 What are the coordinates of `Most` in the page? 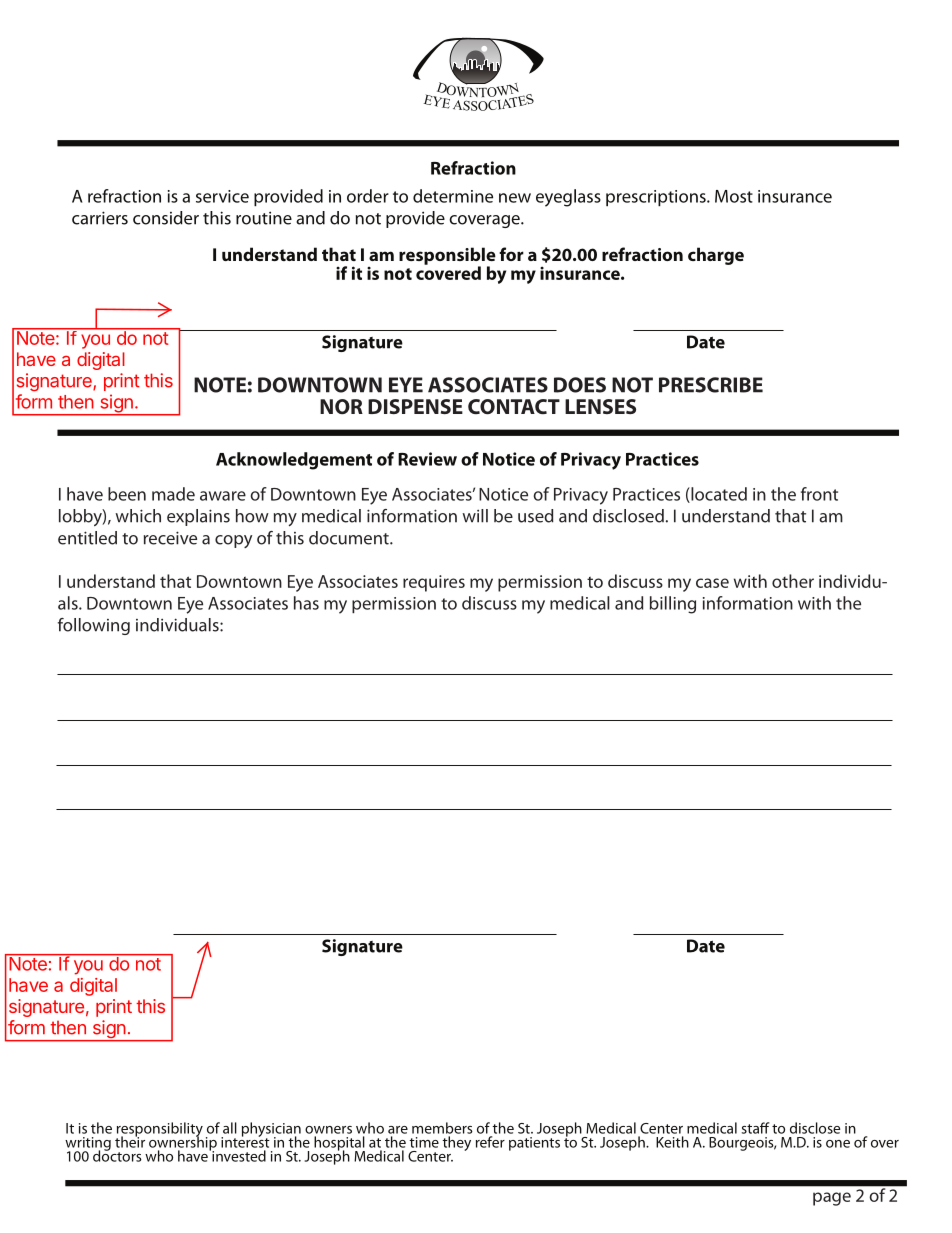 It's located at (734, 196).
